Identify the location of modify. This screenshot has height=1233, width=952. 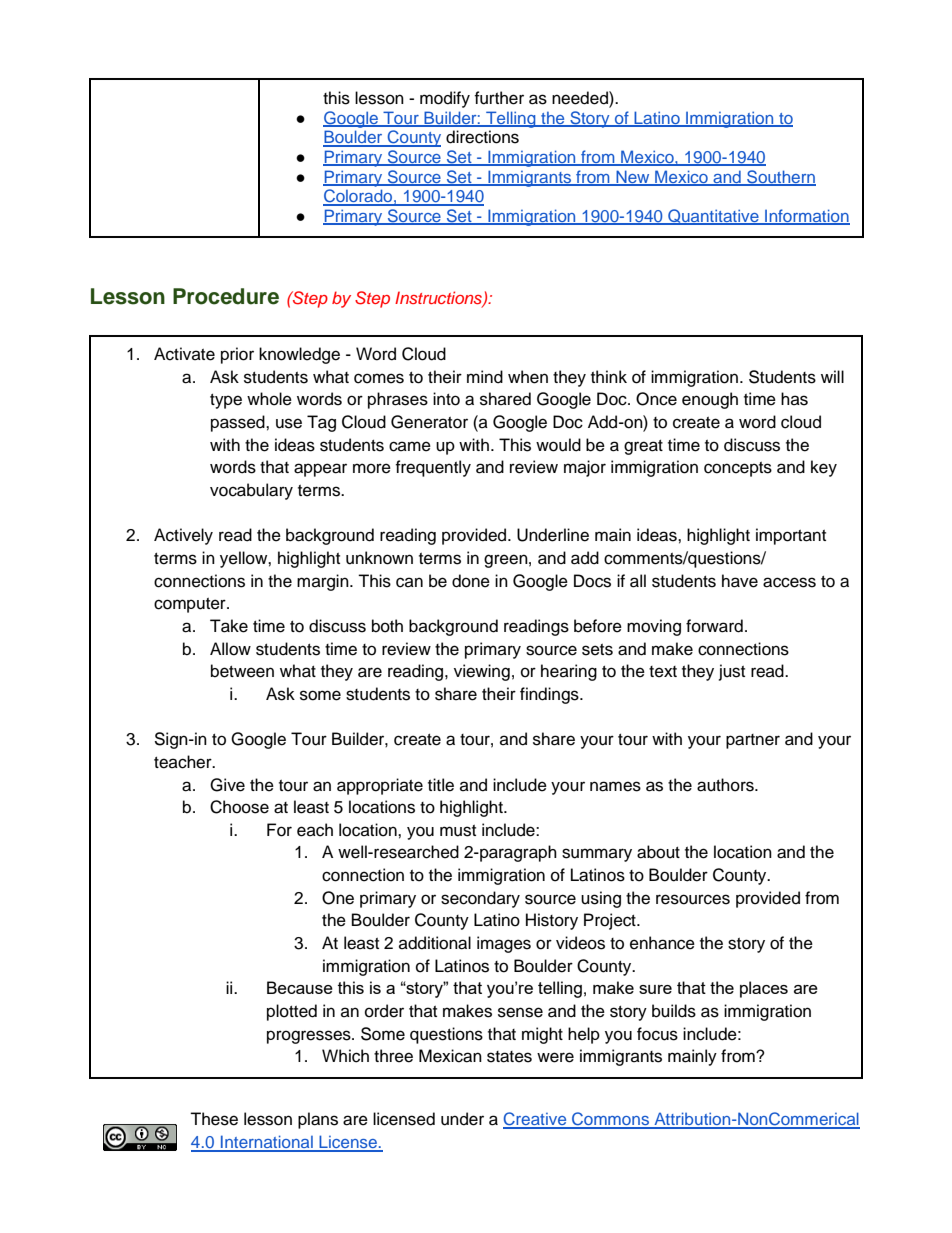
(445, 99).
